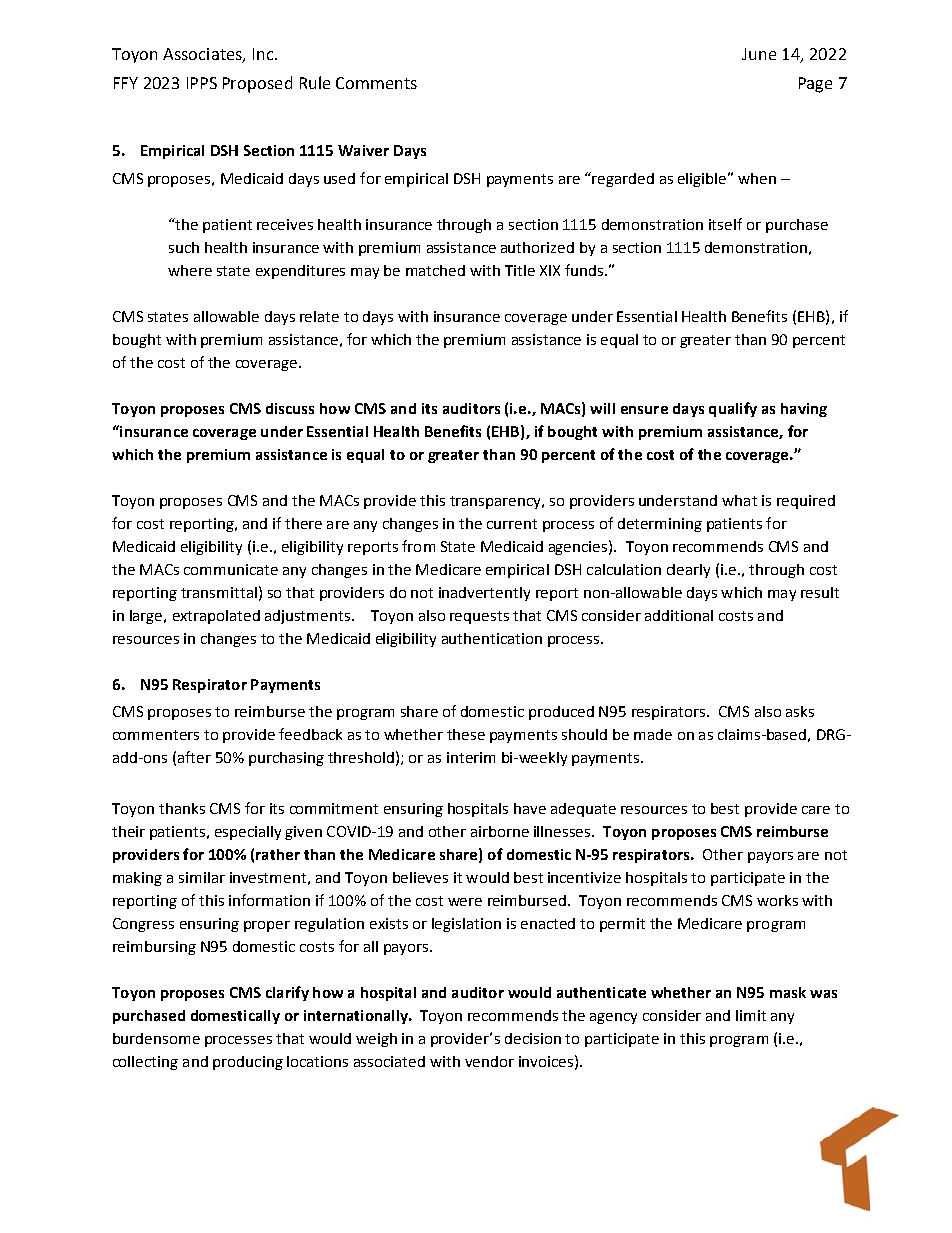 The height and width of the page is (1233, 952). I want to click on clearly, so click(688, 571).
